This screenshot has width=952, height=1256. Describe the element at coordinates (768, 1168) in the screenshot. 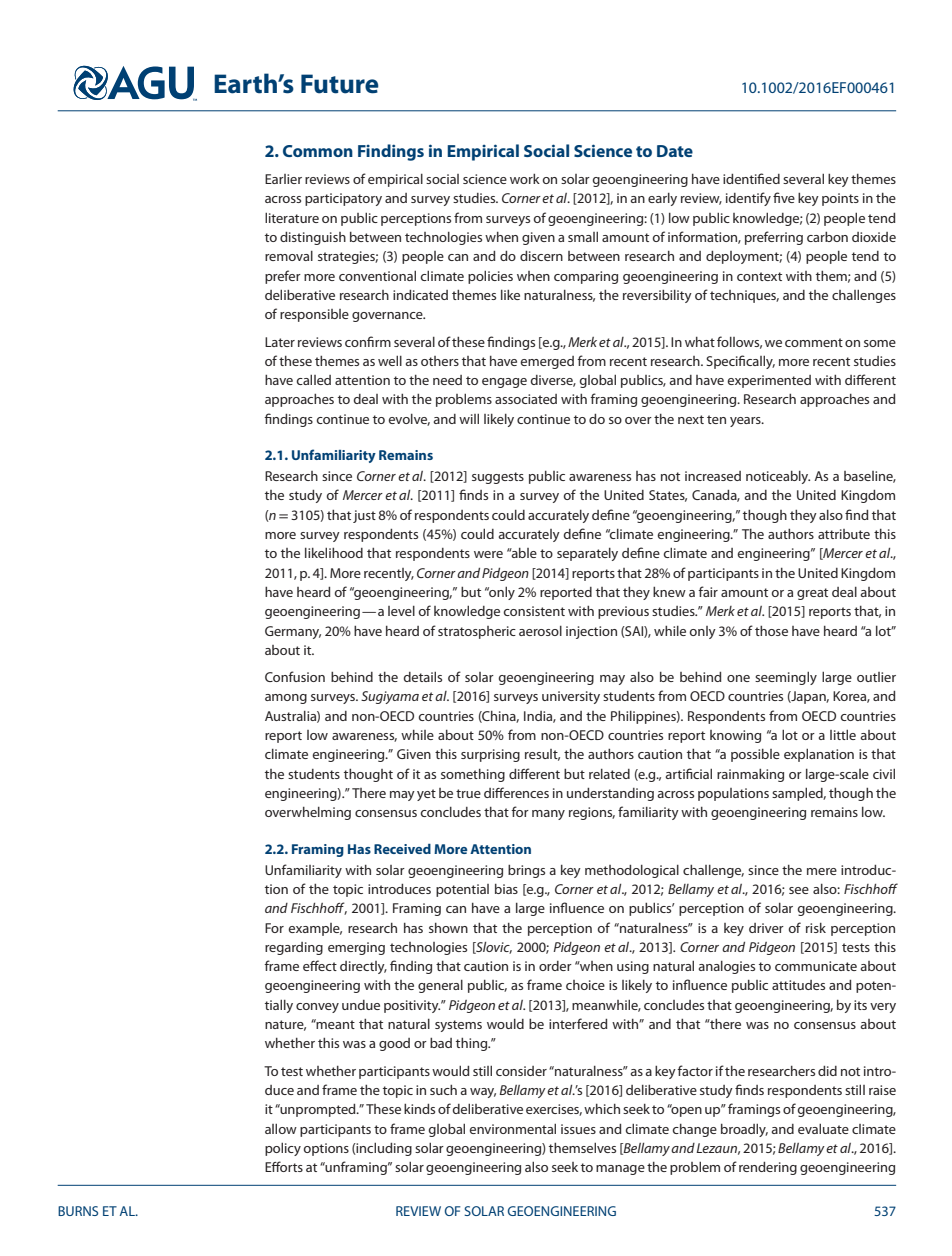

I see `rendering` at that location.
